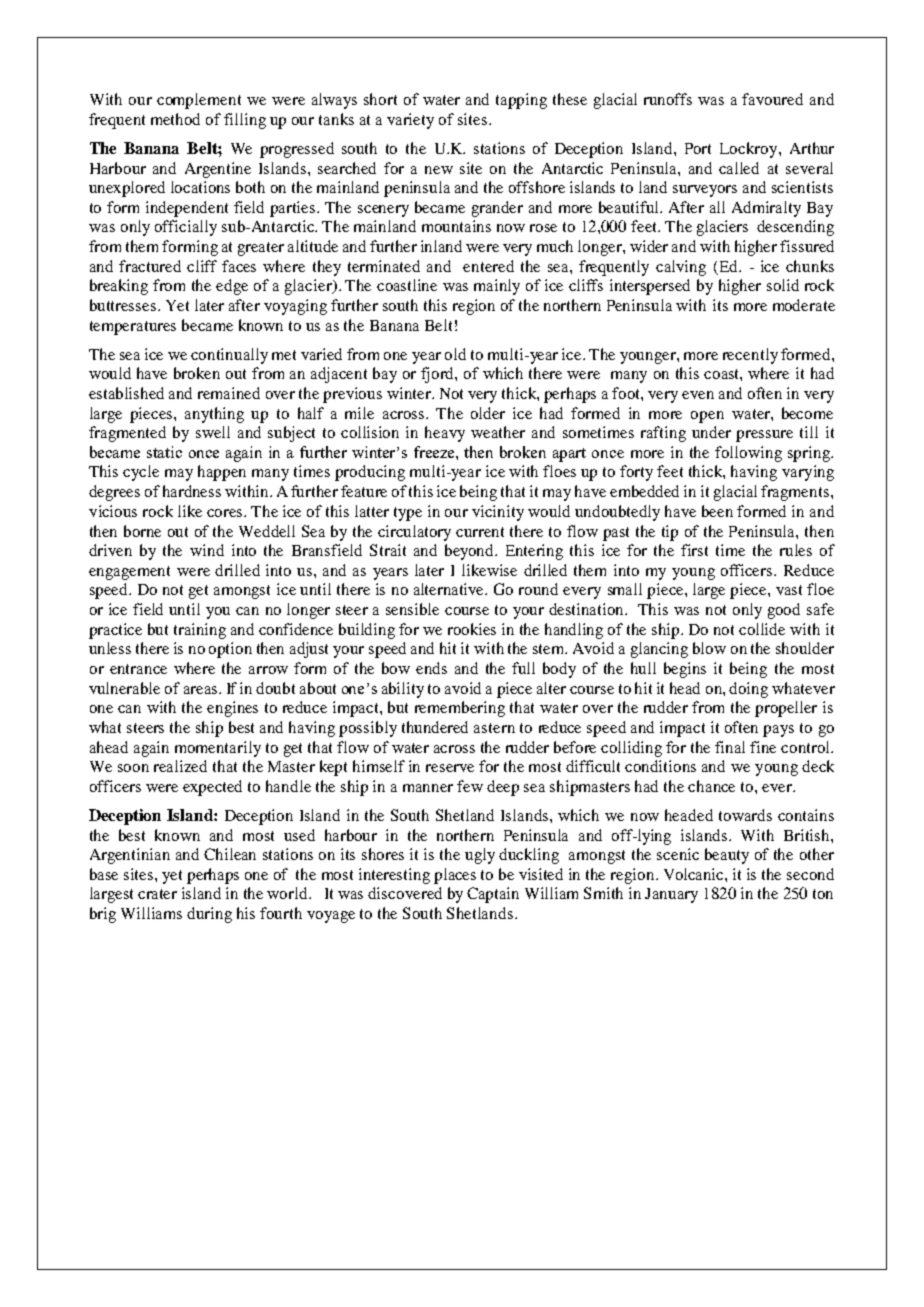 Image resolution: width=924 pixels, height=1307 pixels. What do you see at coordinates (192, 491) in the page?
I see `hardness` at bounding box center [192, 491].
